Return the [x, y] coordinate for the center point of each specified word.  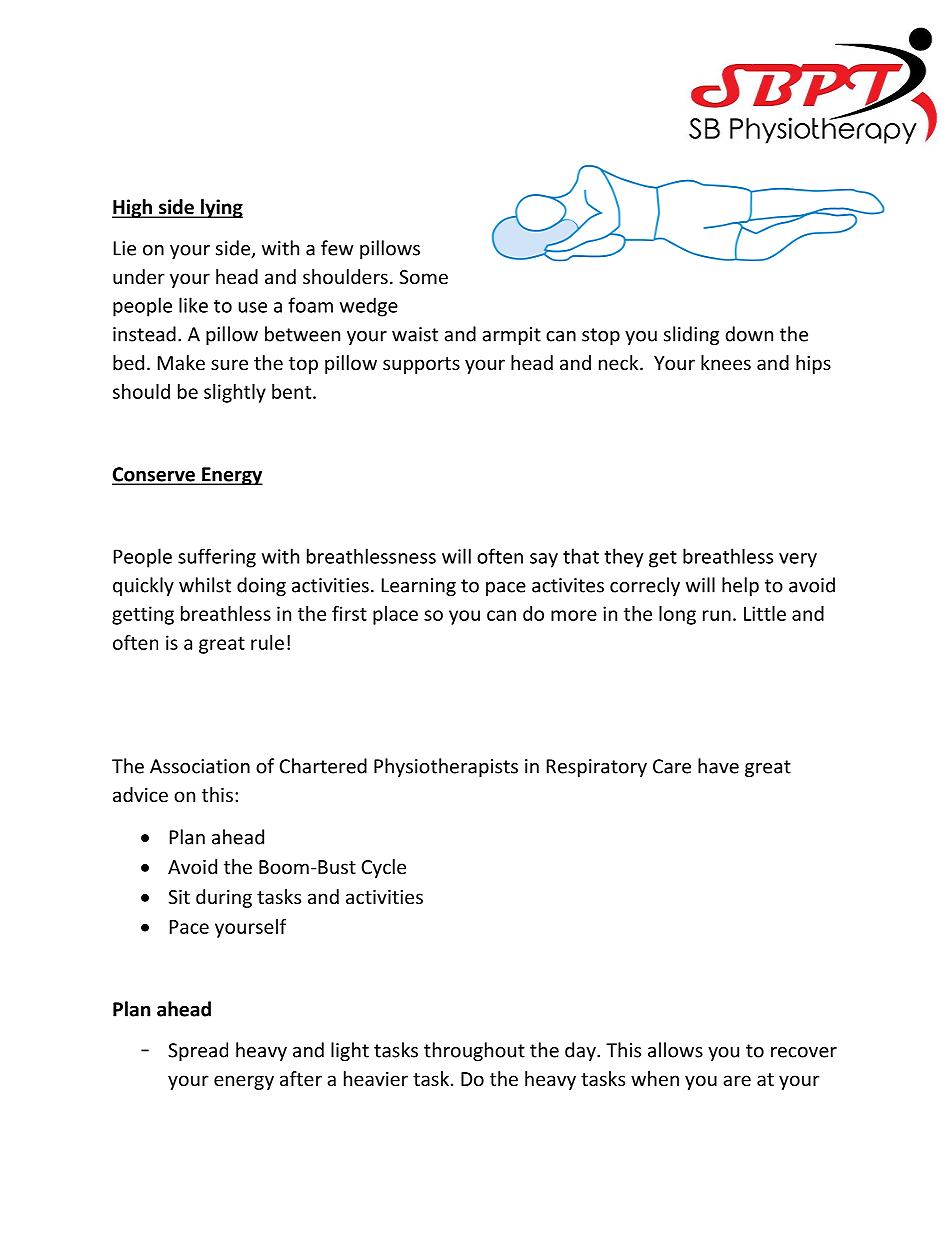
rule [267, 642]
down [749, 334]
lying [221, 208]
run [717, 615]
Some [423, 277]
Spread [198, 1051]
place [395, 615]
